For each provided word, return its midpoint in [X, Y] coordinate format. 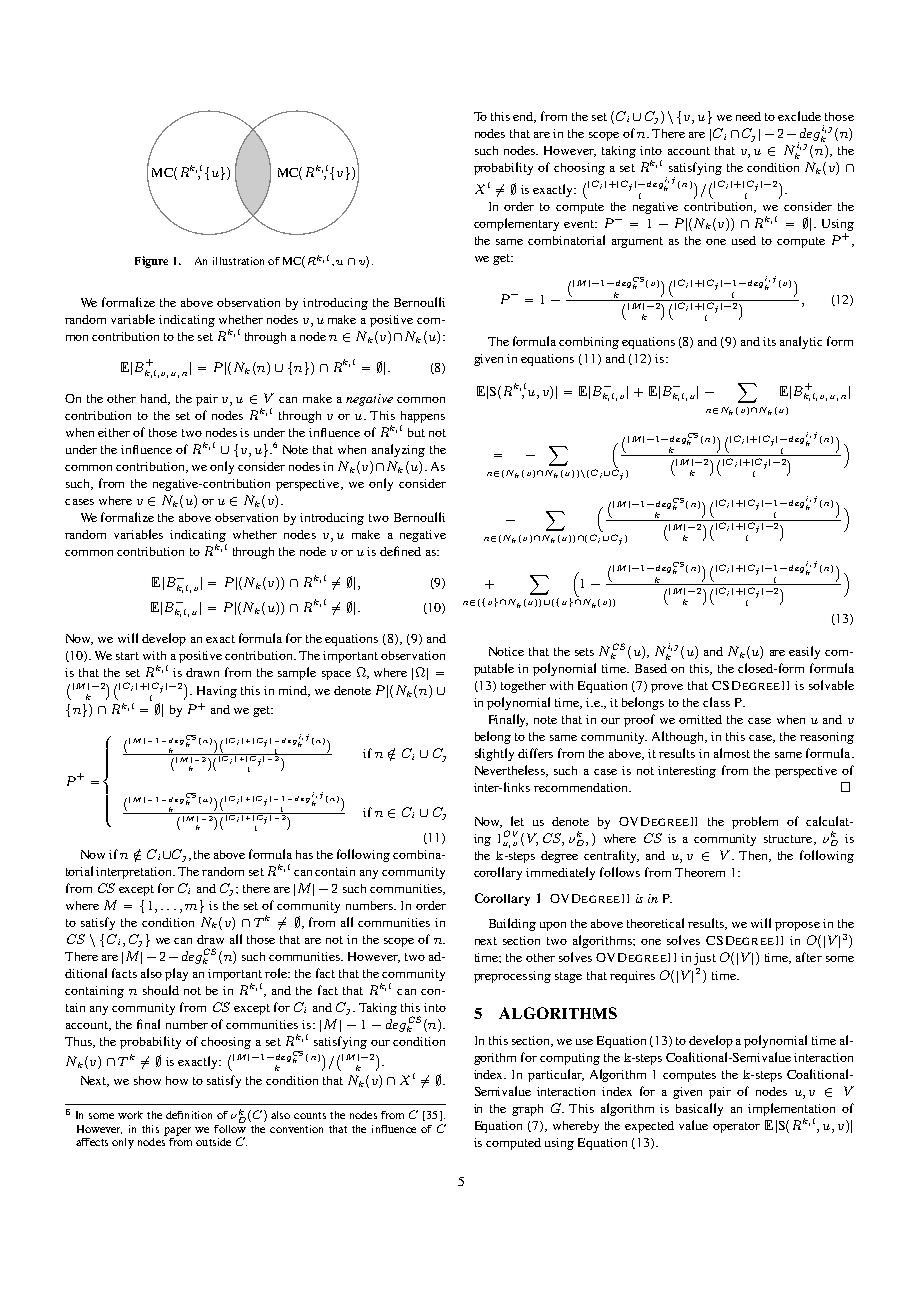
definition [189, 1115]
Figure [151, 262]
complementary [516, 224]
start [127, 656]
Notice [506, 651]
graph [527, 1110]
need [748, 116]
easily [804, 652]
